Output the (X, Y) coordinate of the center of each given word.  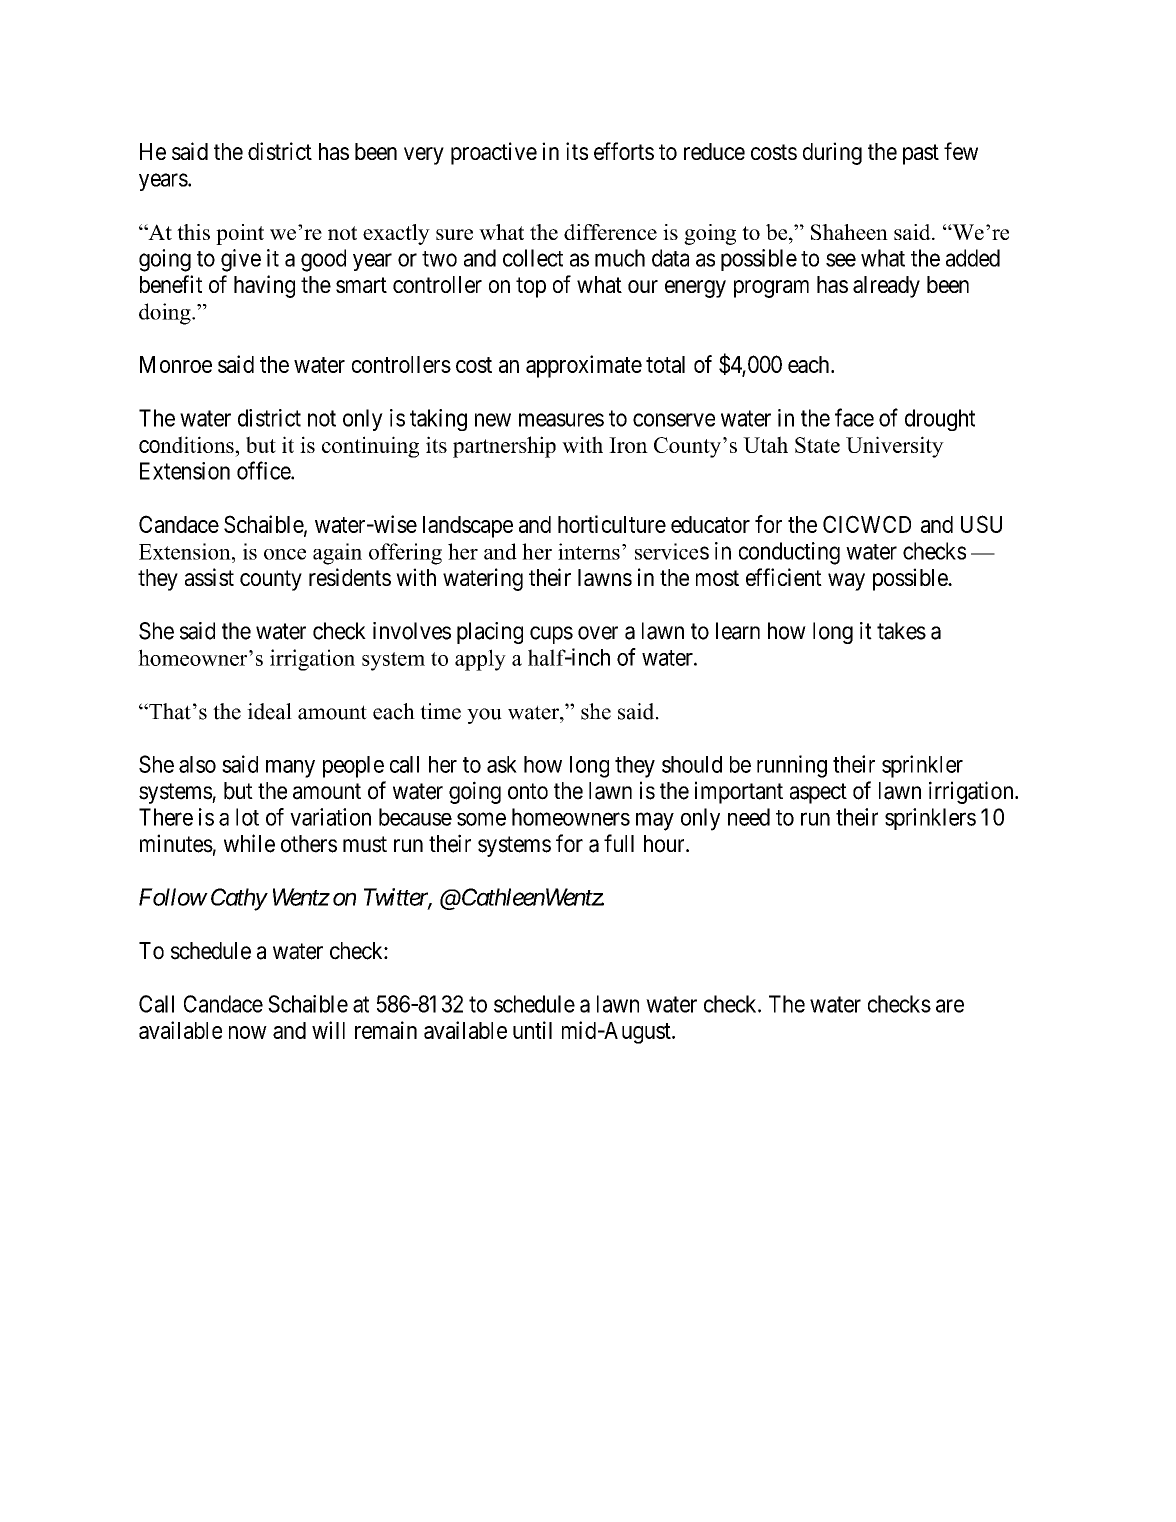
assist (209, 577)
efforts (624, 151)
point (240, 234)
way (846, 582)
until (532, 1030)
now (248, 1032)
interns (589, 551)
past (921, 154)
